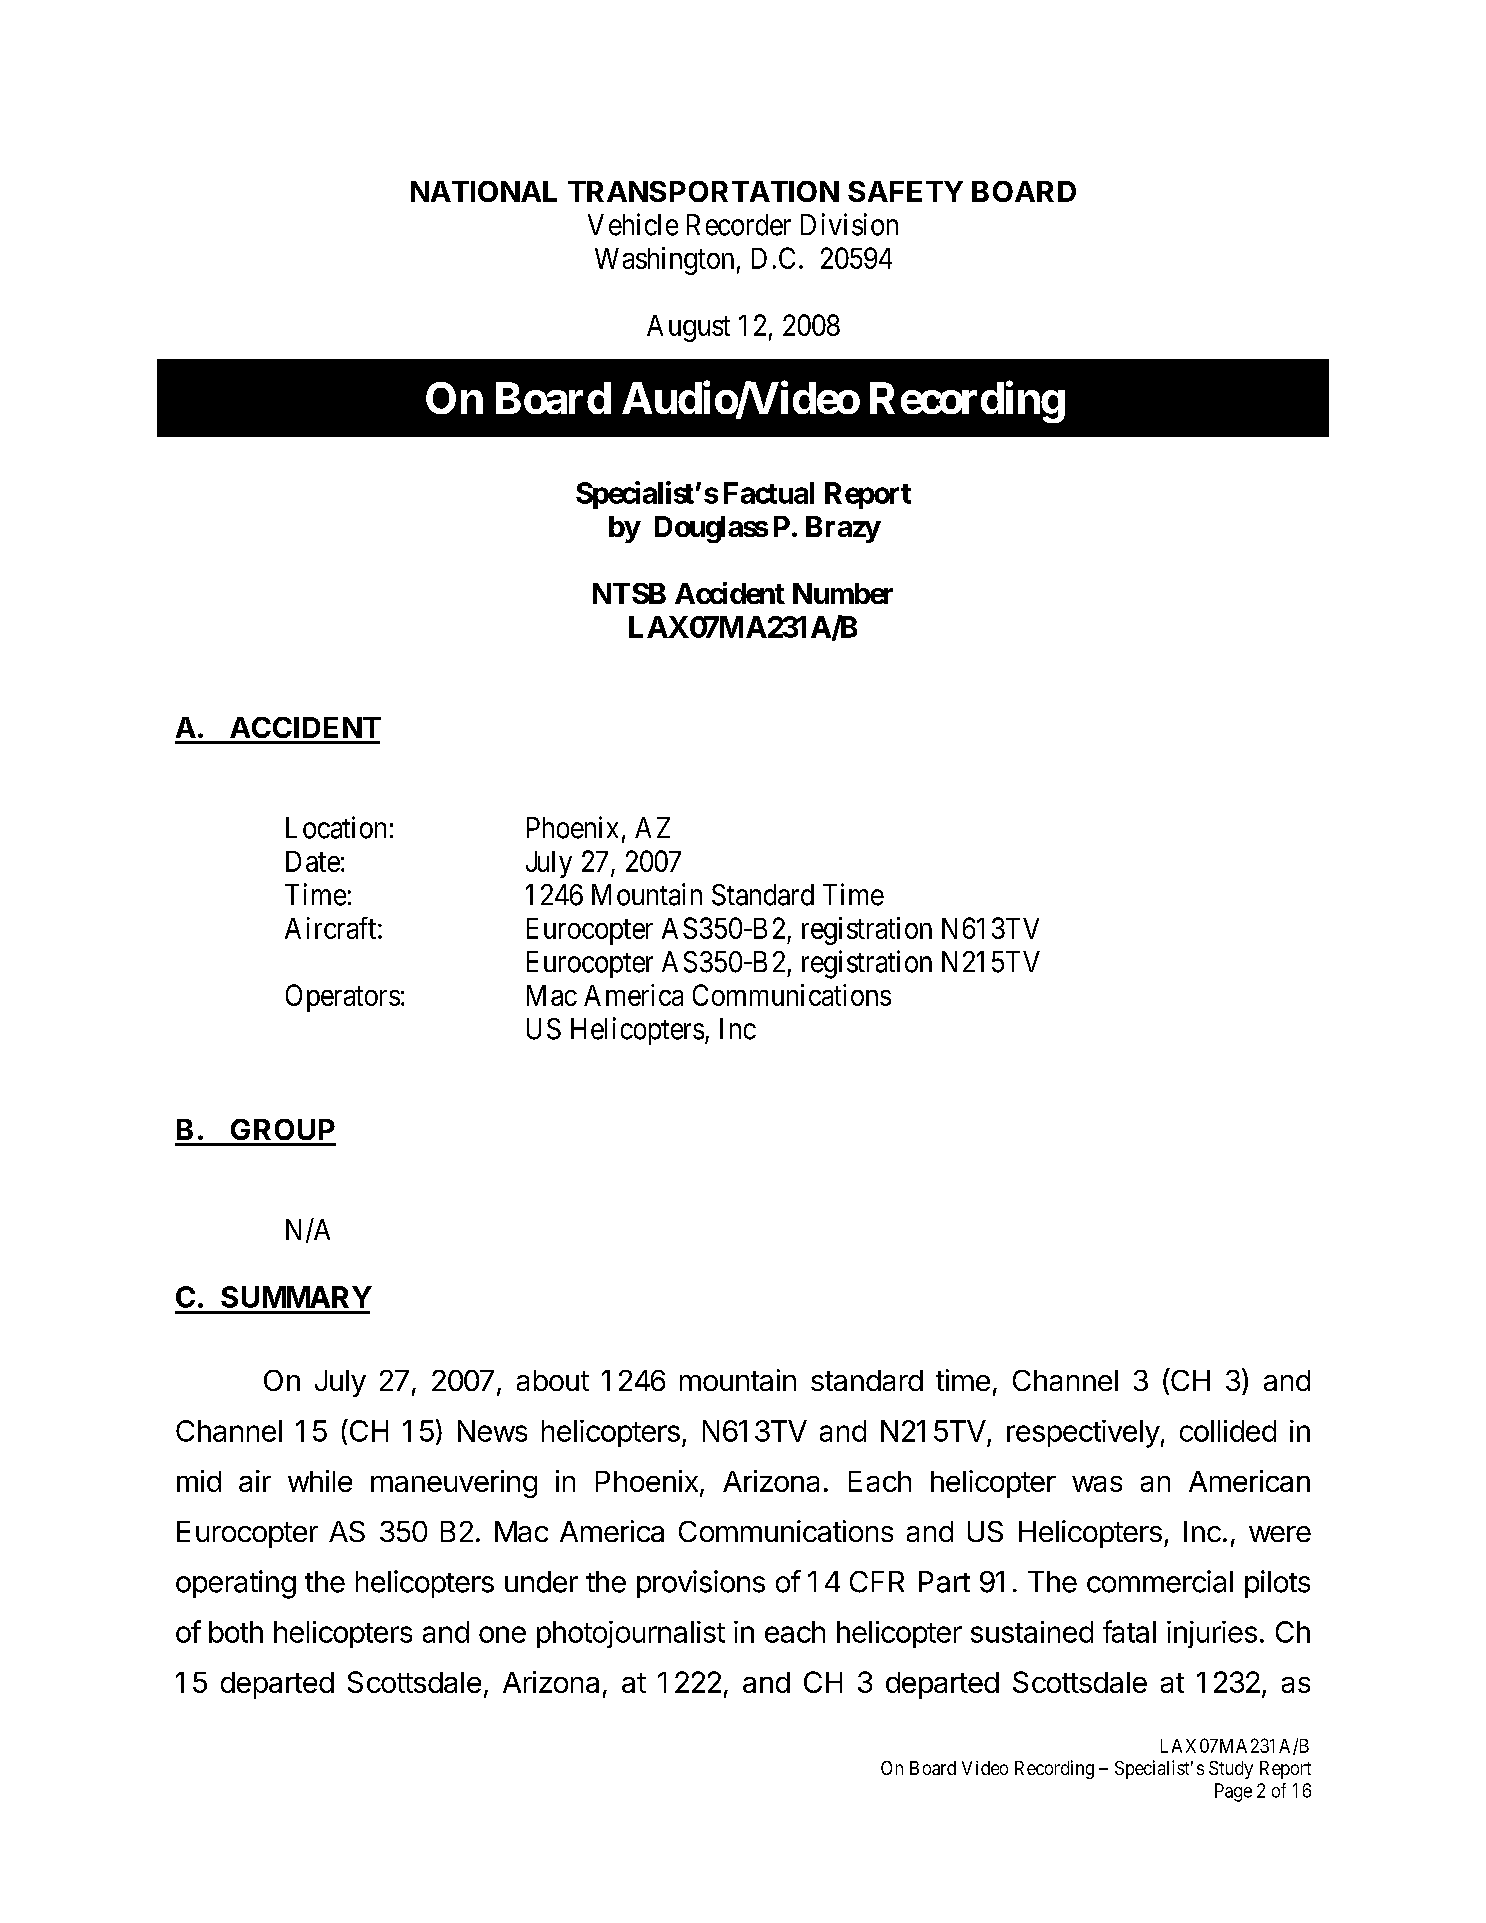 This screenshot has height=1923, width=1486. What do you see at coordinates (905, 191) in the screenshot?
I see `SAFETY` at bounding box center [905, 191].
